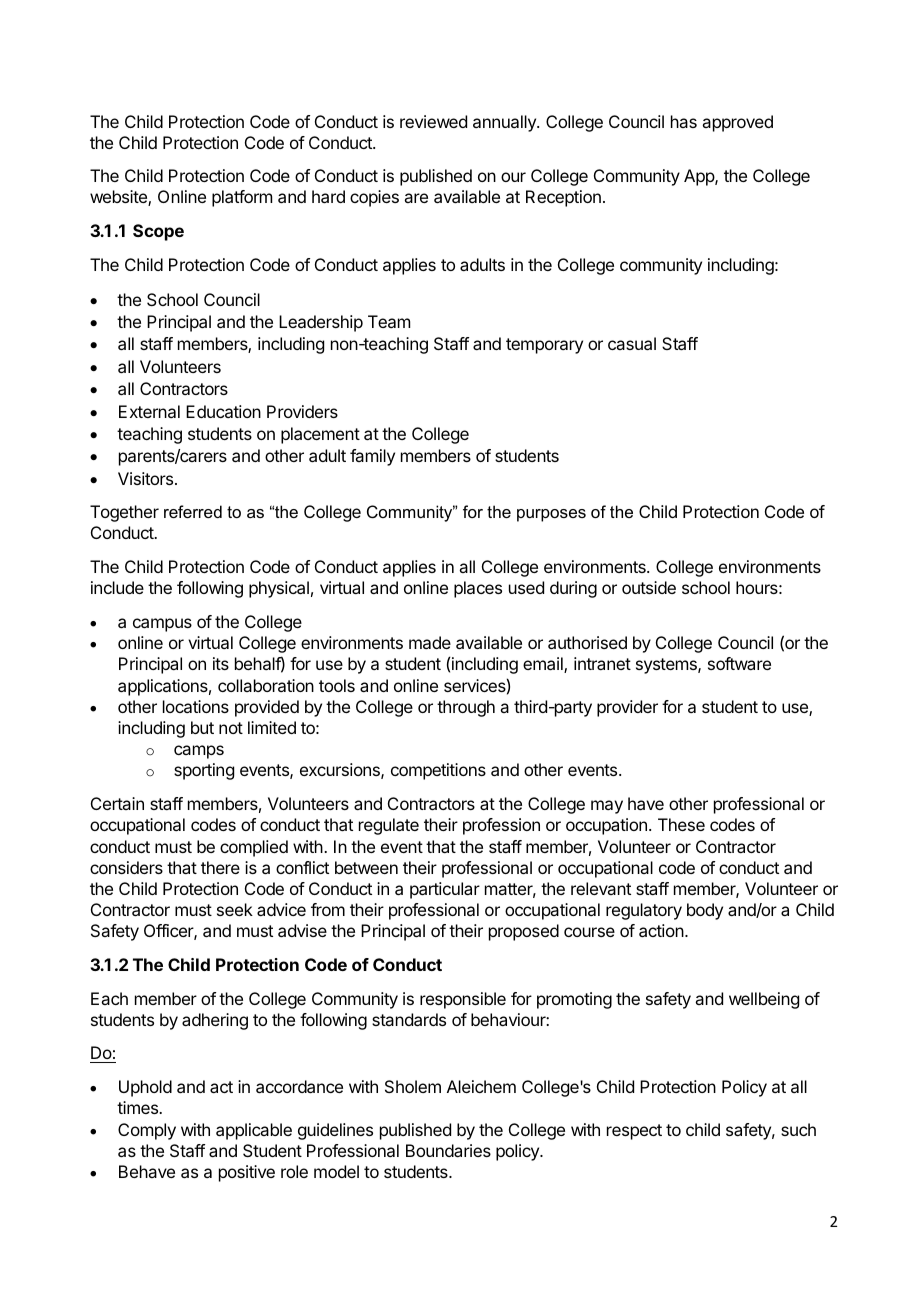  I want to click on Comply, so click(147, 1131).
